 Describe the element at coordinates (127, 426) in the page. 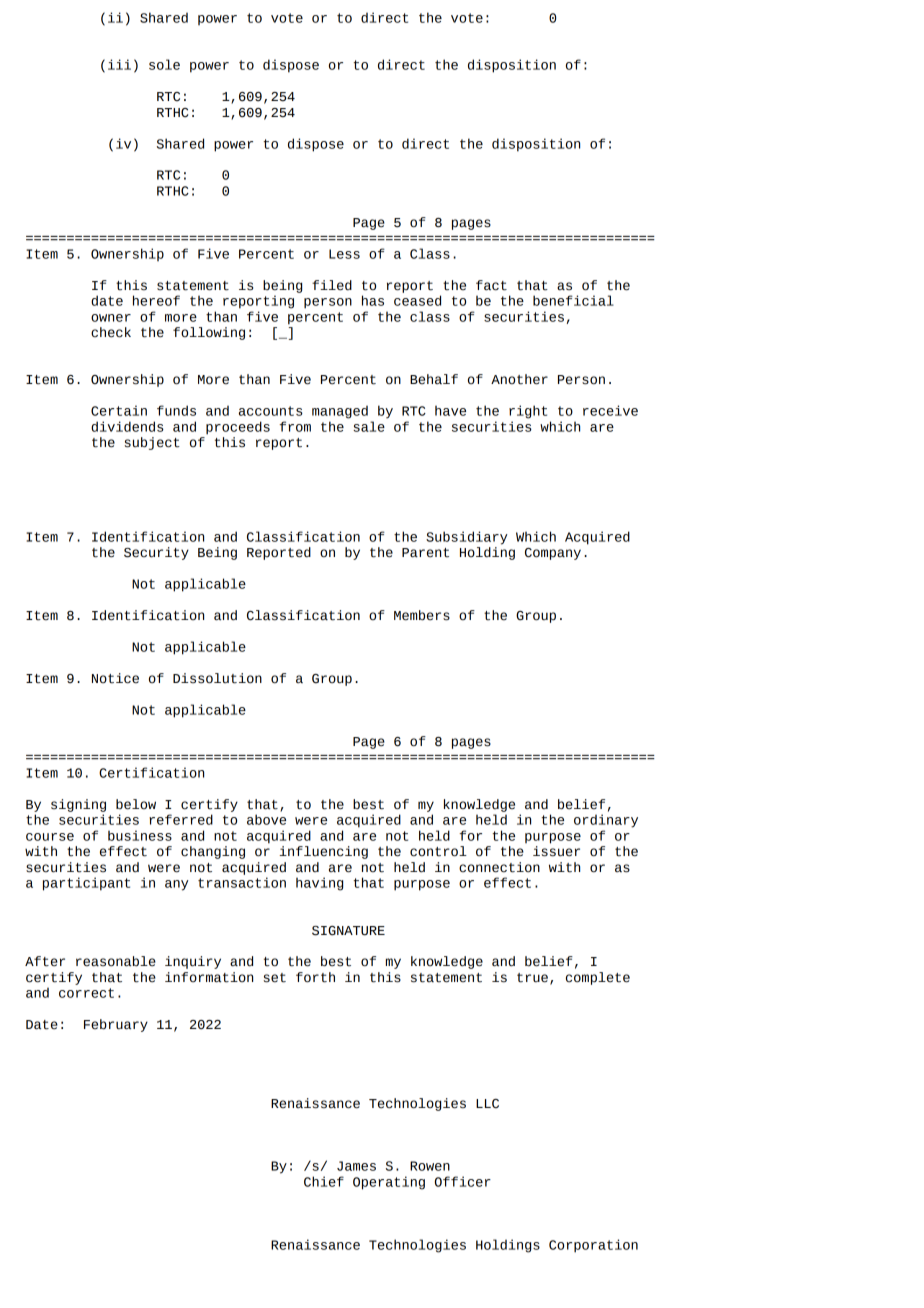

I see `dividends` at that location.
